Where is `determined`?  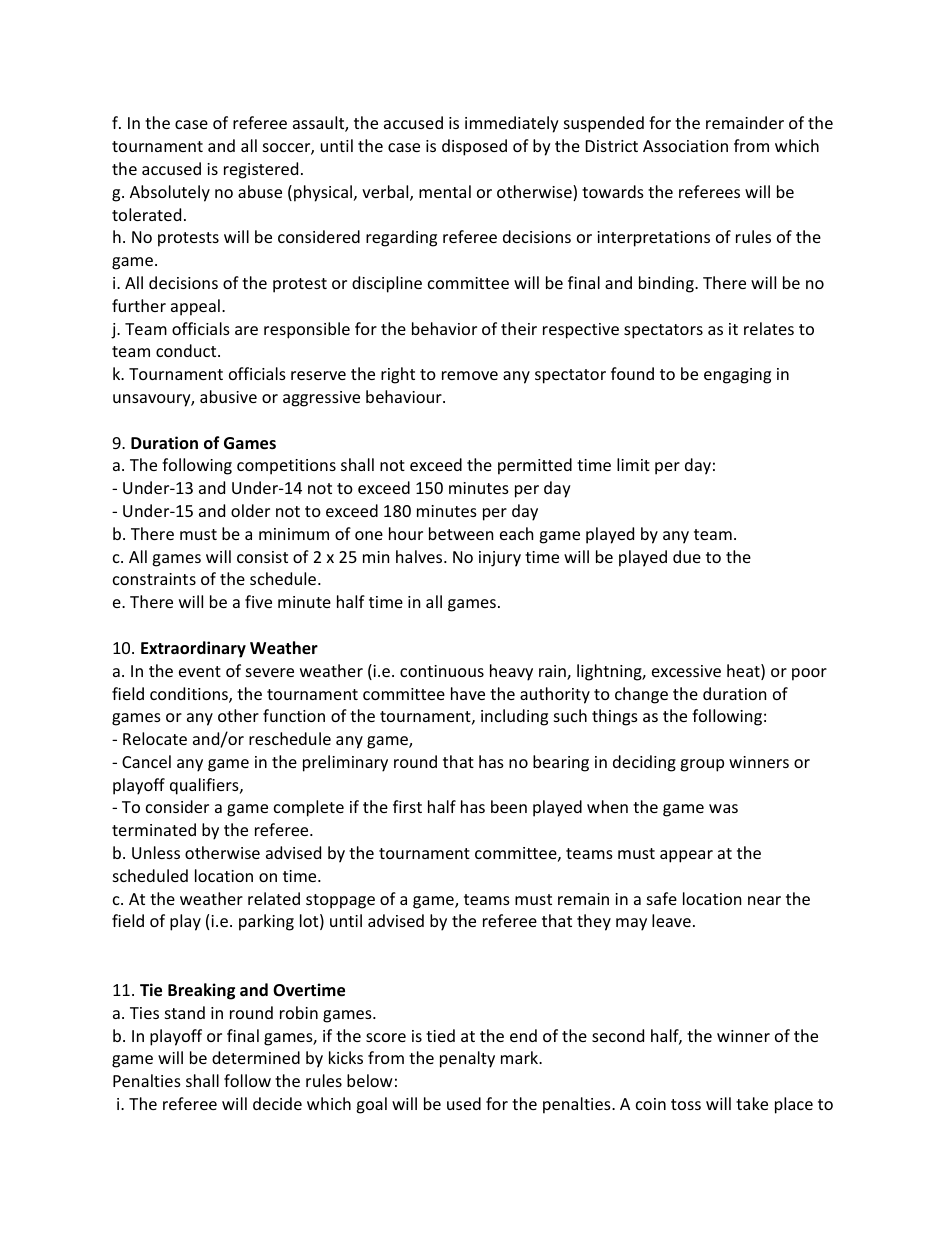
determined is located at coordinates (256, 1057).
